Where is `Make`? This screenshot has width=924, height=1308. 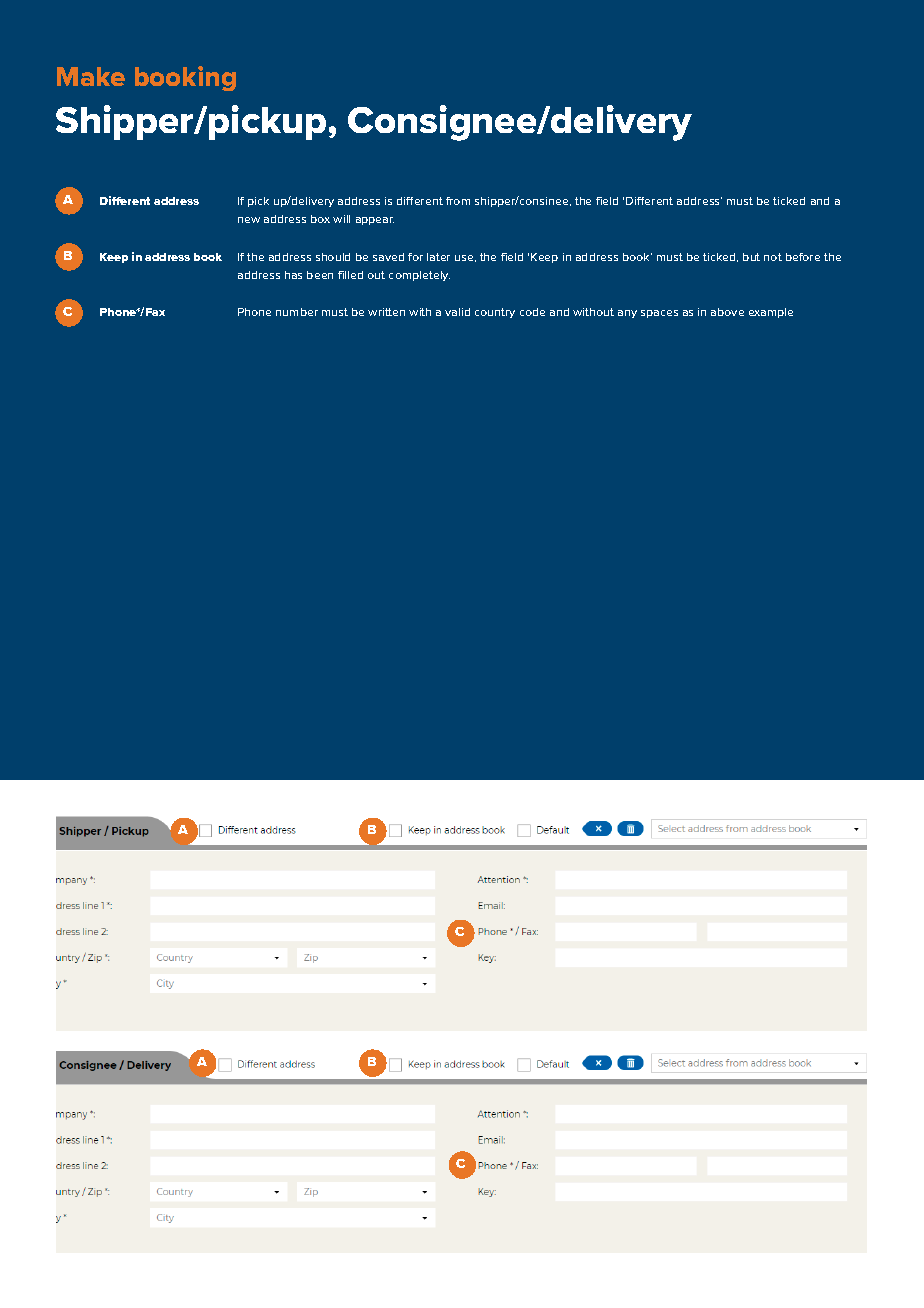 Make is located at coordinates (91, 76).
